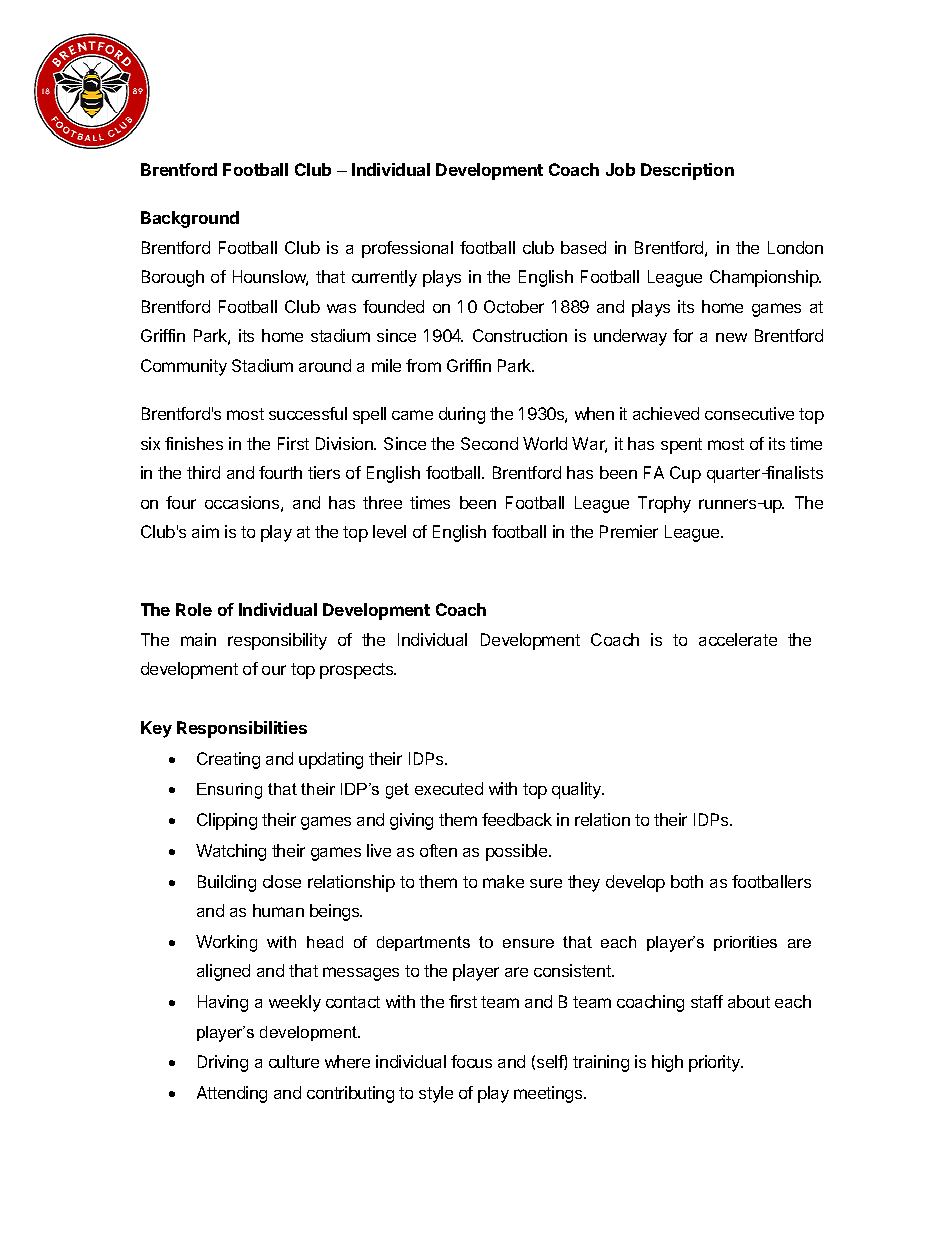 This screenshot has height=1233, width=952. What do you see at coordinates (471, 1061) in the screenshot?
I see `focus` at bounding box center [471, 1061].
